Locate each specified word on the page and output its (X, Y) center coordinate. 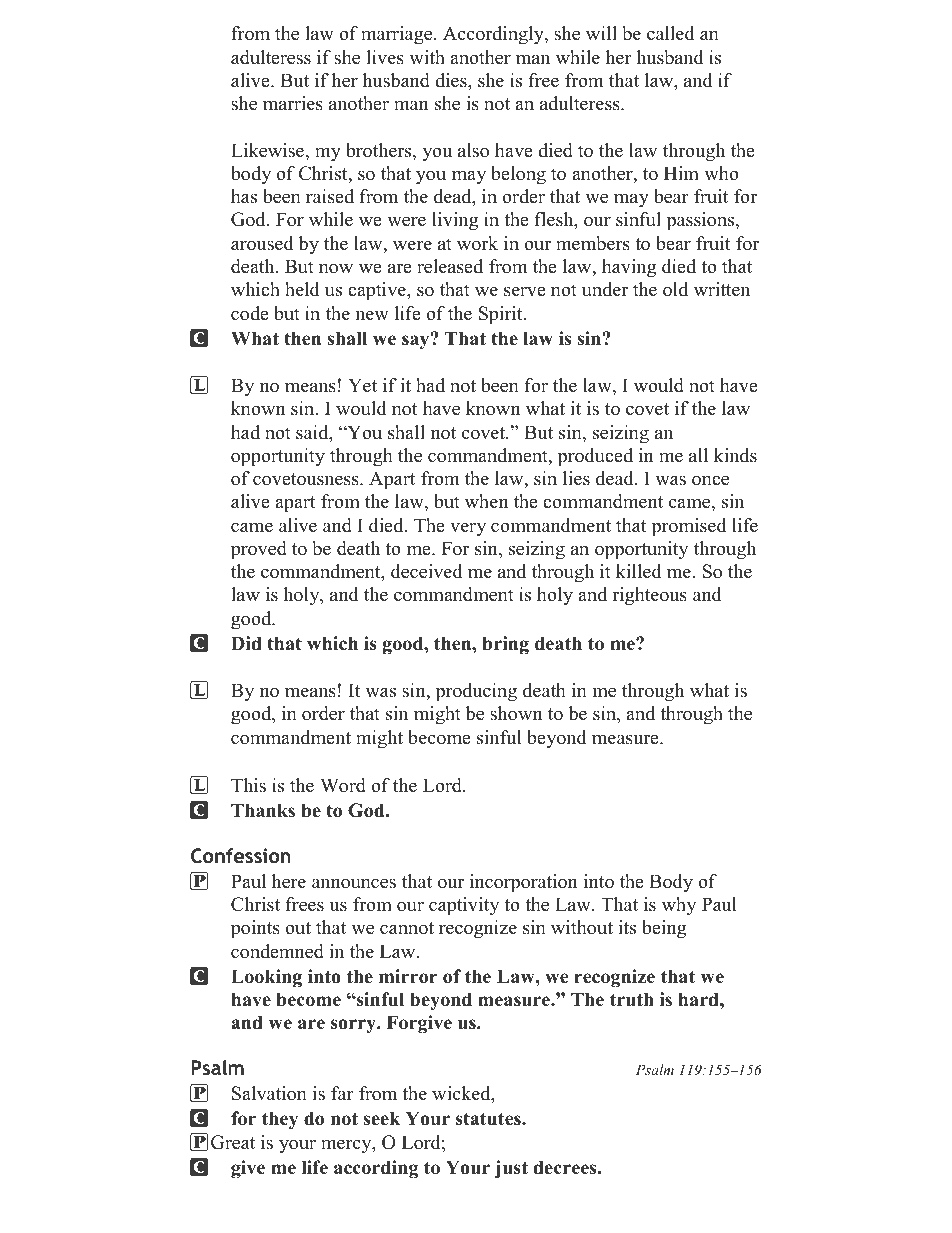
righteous (649, 596)
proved (259, 550)
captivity (464, 906)
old (675, 289)
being (664, 929)
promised (689, 527)
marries (293, 103)
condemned (277, 951)
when (486, 501)
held (302, 289)
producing (476, 692)
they (280, 1120)
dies (452, 80)
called (670, 33)
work (477, 243)
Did (246, 643)
